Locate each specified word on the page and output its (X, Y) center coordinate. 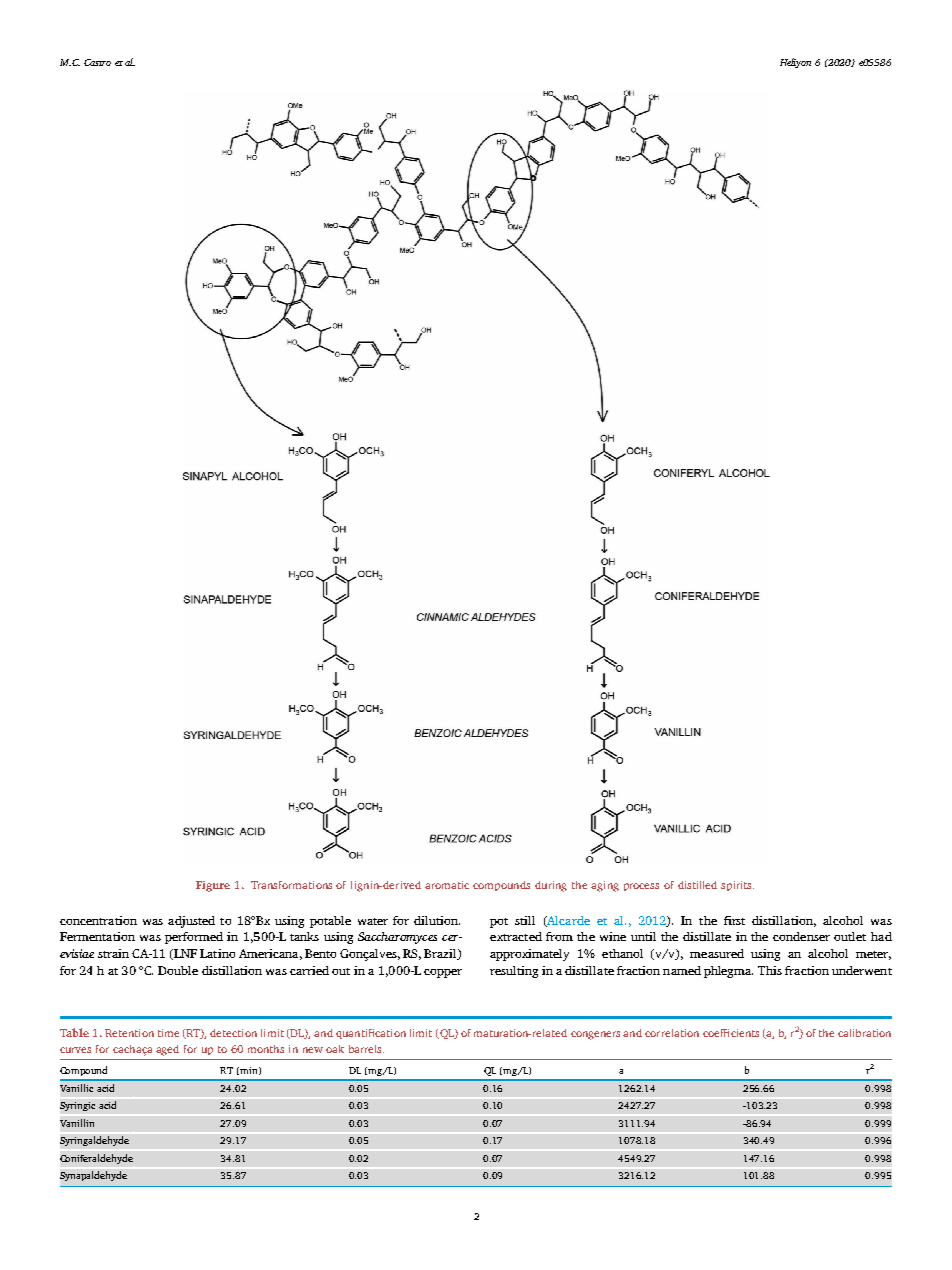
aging (605, 886)
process (641, 887)
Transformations (291, 885)
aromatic (447, 885)
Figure (213, 886)
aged (167, 1050)
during (551, 886)
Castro (97, 62)
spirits (737, 886)
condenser (801, 936)
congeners (595, 1035)
